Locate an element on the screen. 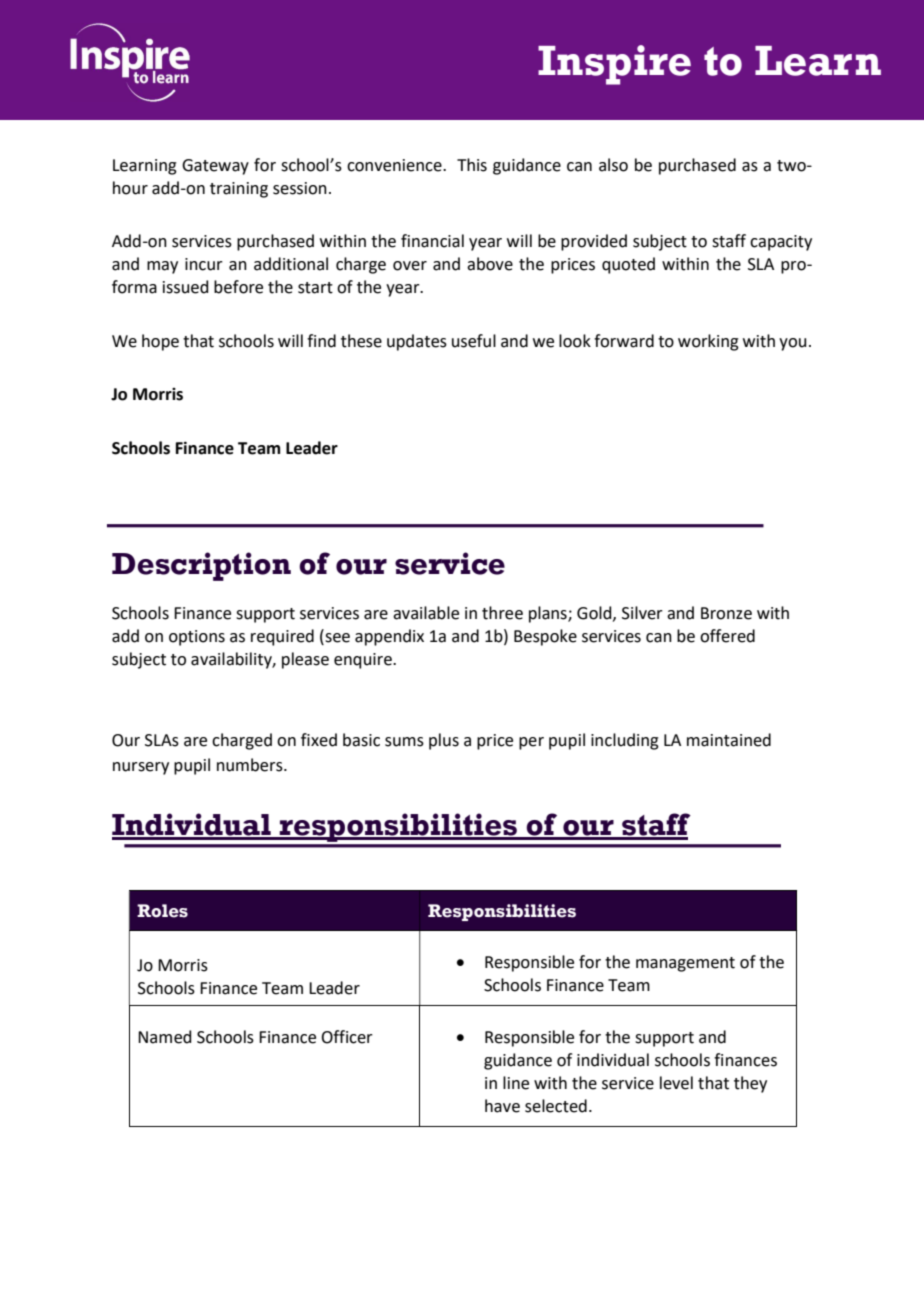 The width and height of the screenshot is (924, 1308). Named is located at coordinates (165, 1037).
